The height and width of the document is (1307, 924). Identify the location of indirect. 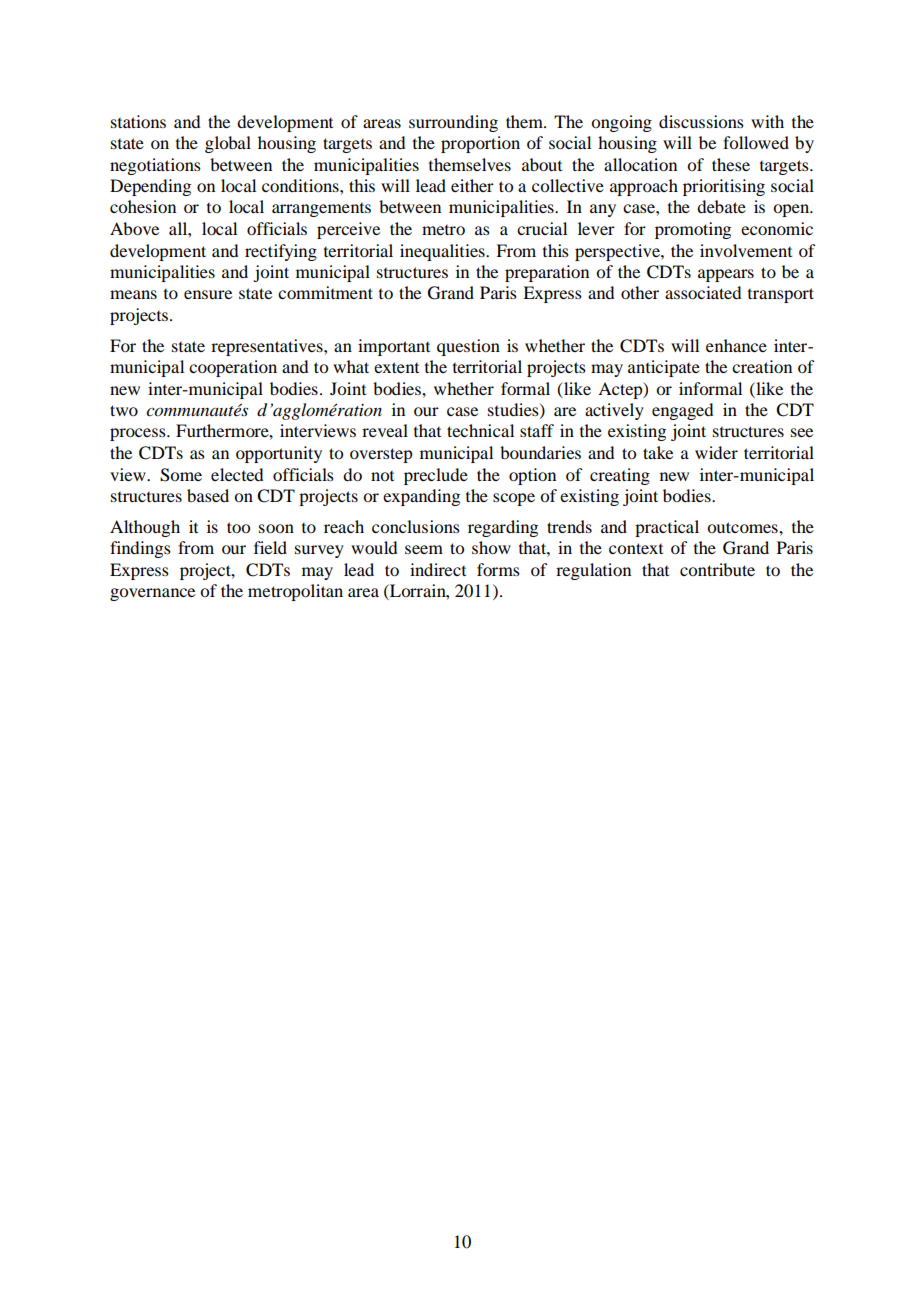
(438, 569).
